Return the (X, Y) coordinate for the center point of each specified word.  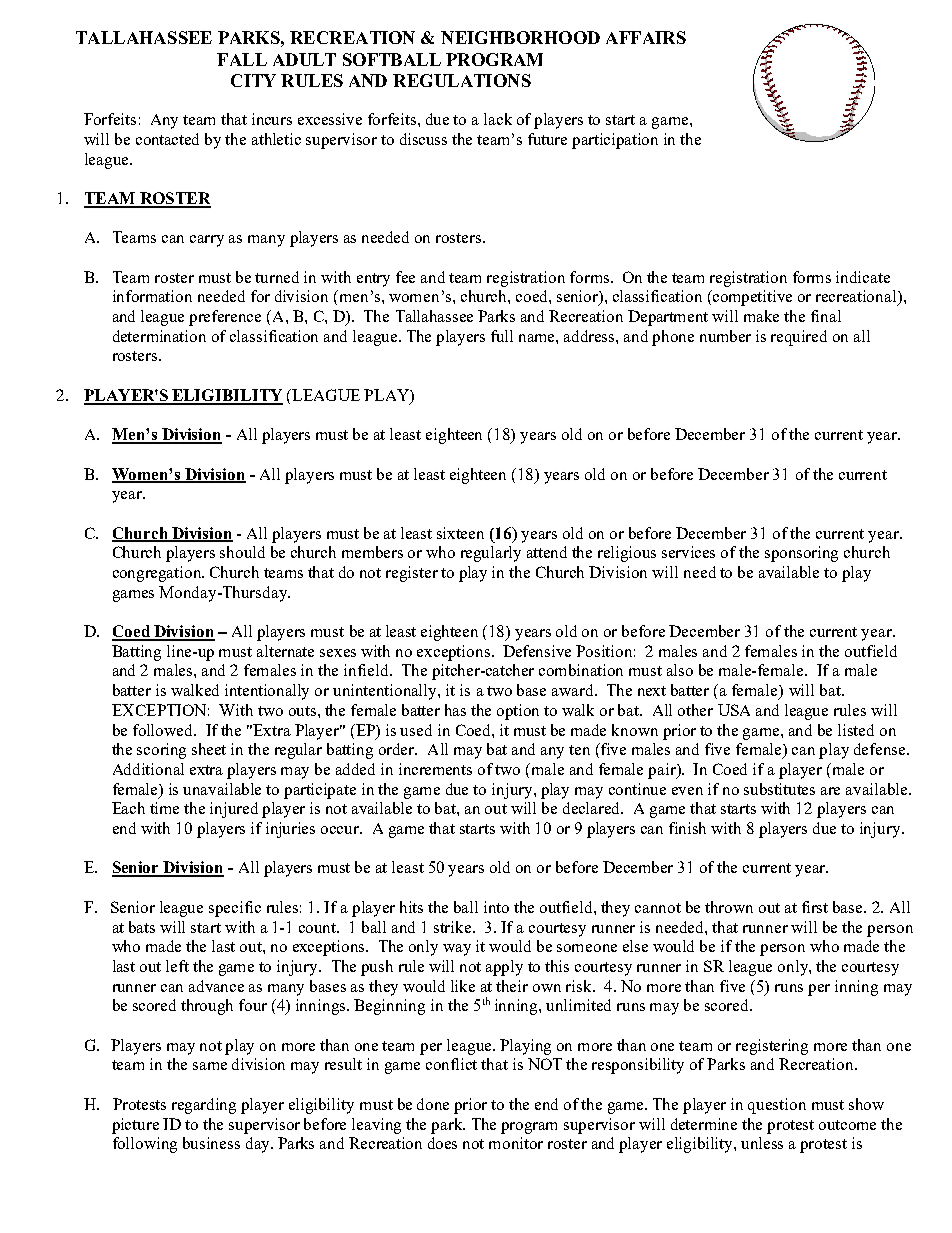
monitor (516, 1143)
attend (547, 552)
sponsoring (801, 554)
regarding (204, 1106)
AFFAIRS (646, 37)
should (242, 552)
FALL (242, 59)
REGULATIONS (462, 80)
